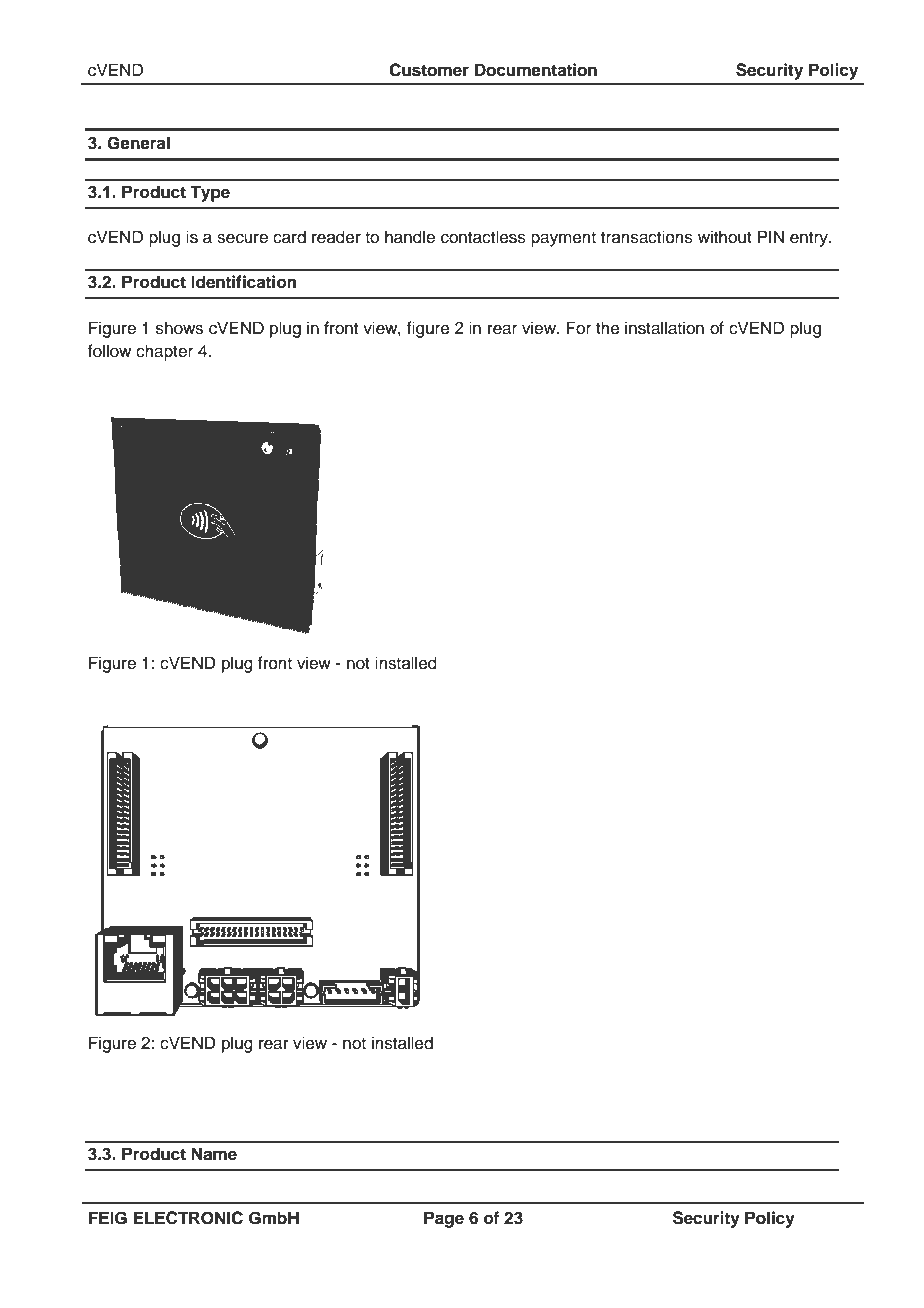 This page has width=924, height=1308. I want to click on Name, so click(214, 1154).
